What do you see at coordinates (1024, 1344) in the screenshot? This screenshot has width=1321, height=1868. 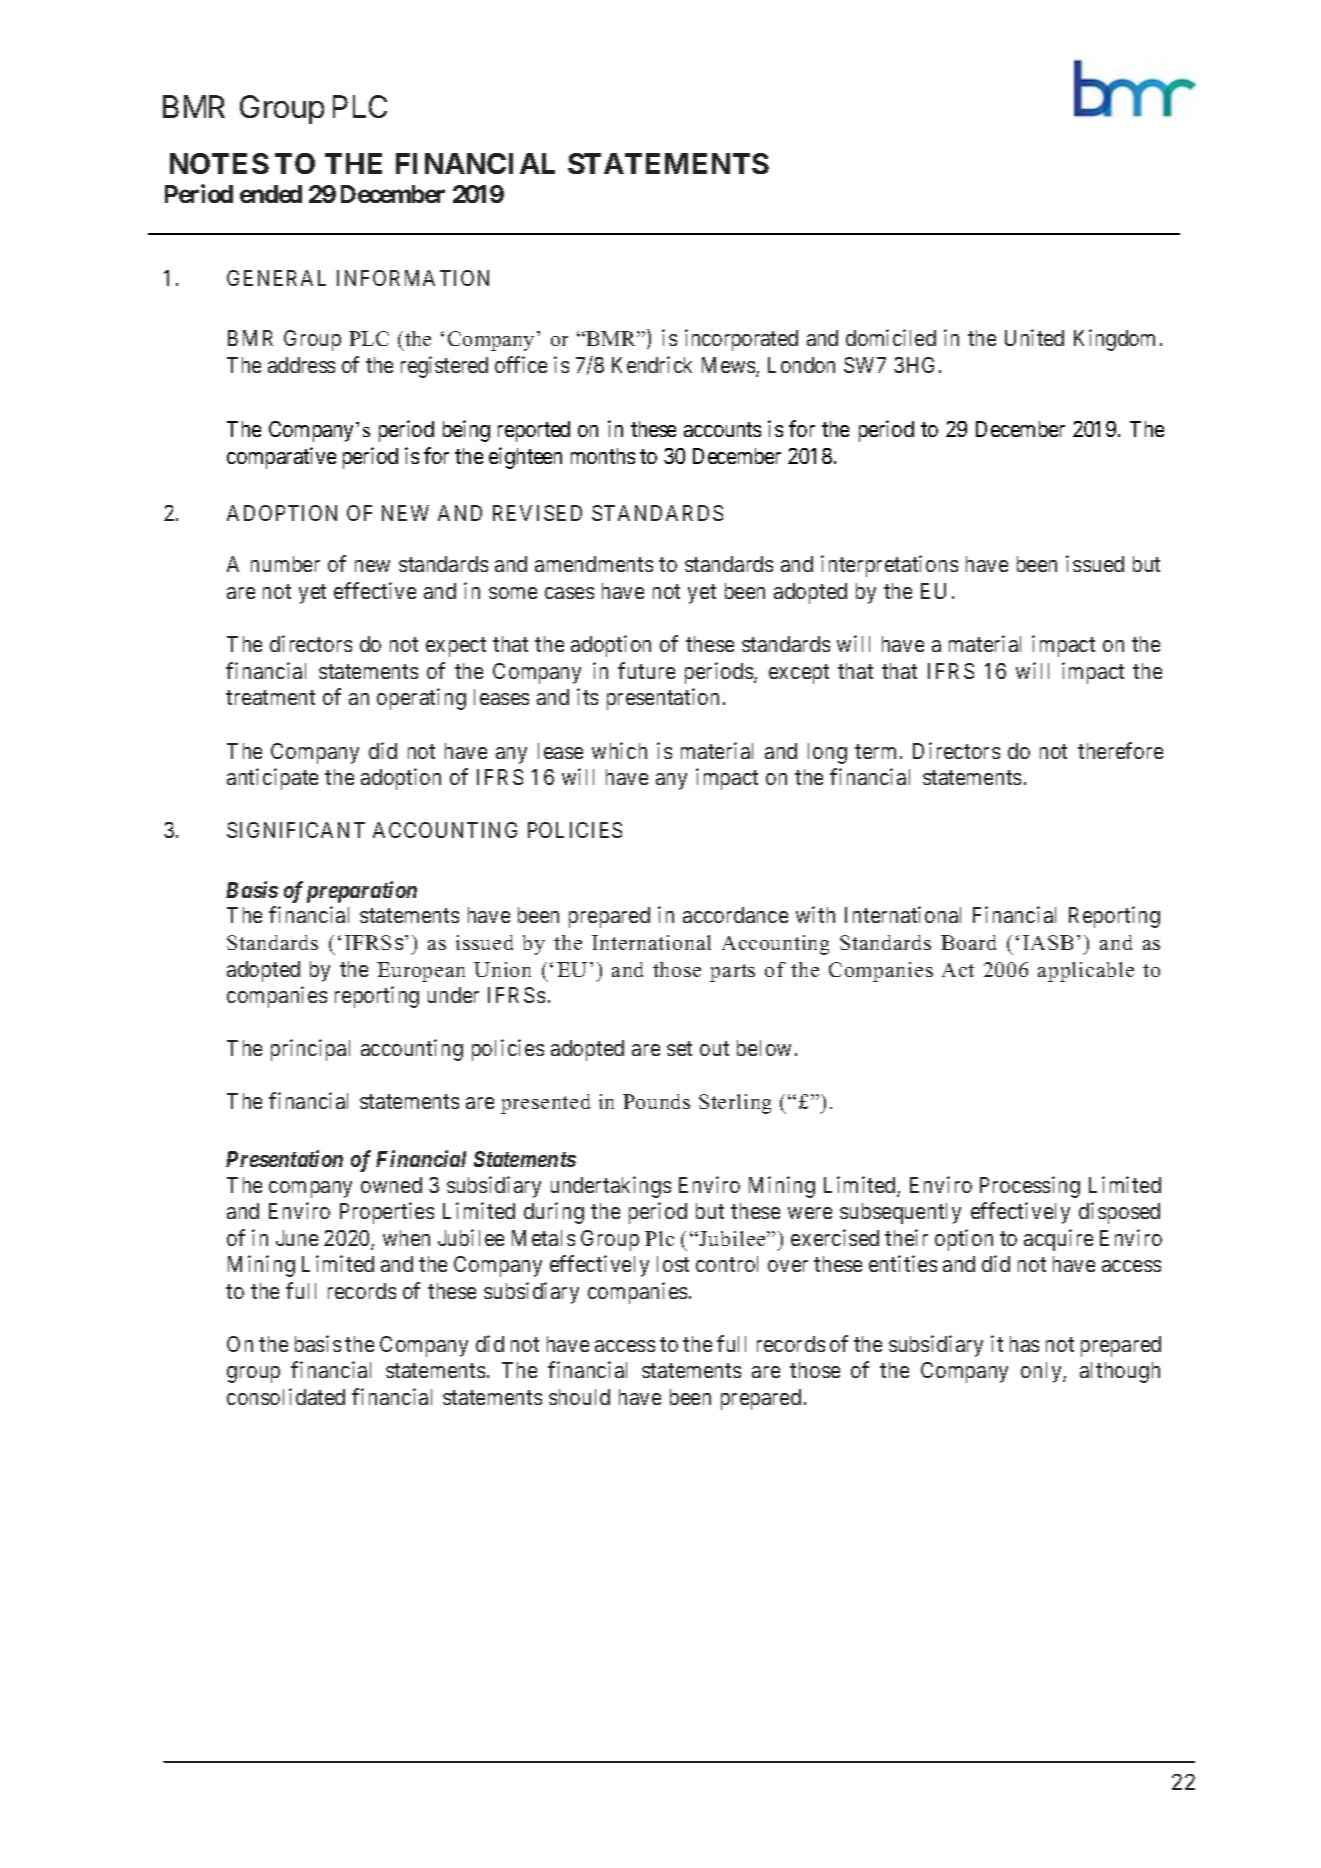 I see `has` at bounding box center [1024, 1344].
